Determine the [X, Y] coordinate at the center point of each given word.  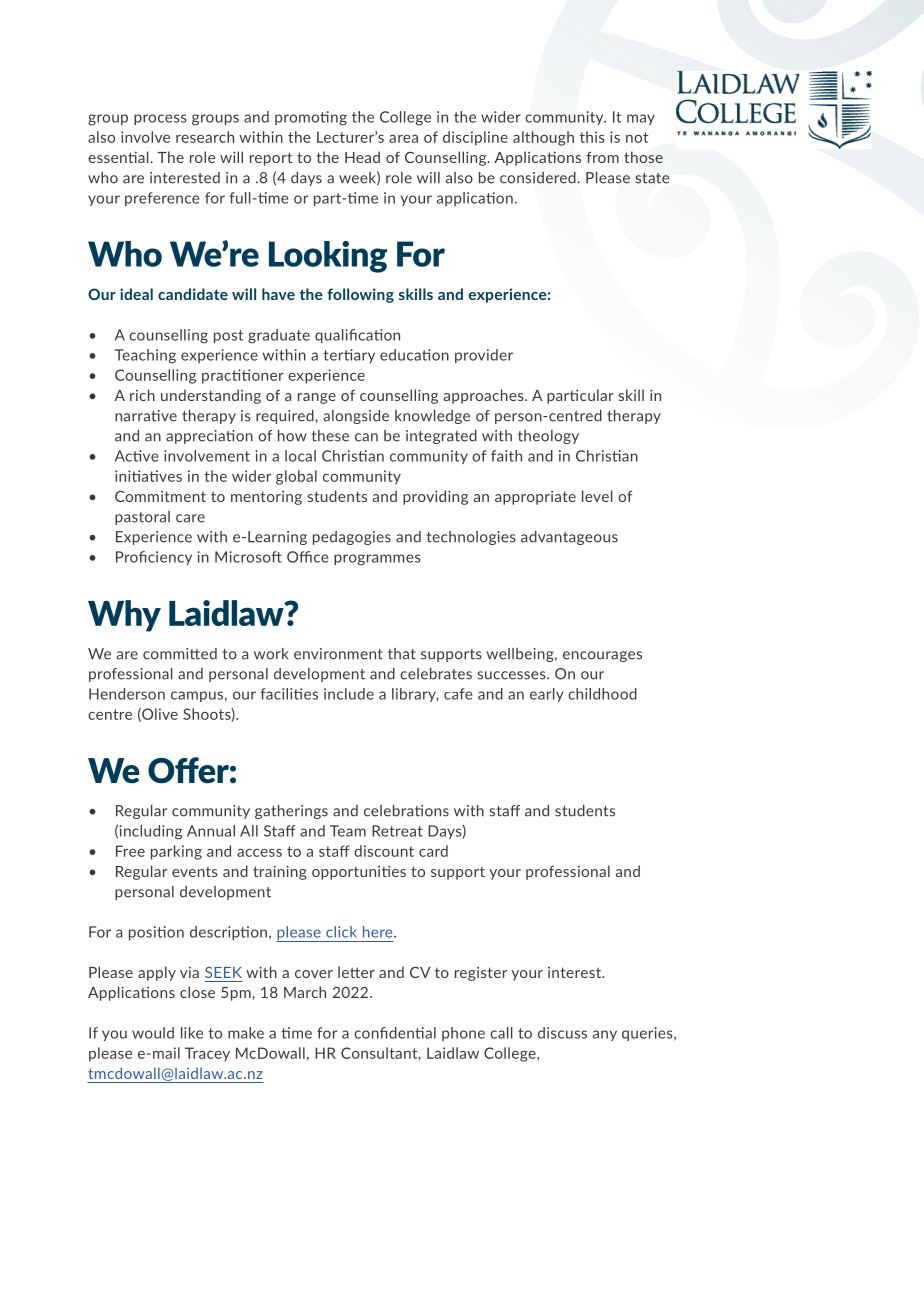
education [414, 355]
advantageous [569, 538]
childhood [602, 694]
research [205, 137]
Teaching [145, 356]
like [192, 1033]
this [592, 137]
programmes [377, 560]
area [403, 139]
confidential [395, 1033]
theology [548, 437]
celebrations [406, 811]
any [605, 1035]
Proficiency [154, 558]
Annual [211, 831]
